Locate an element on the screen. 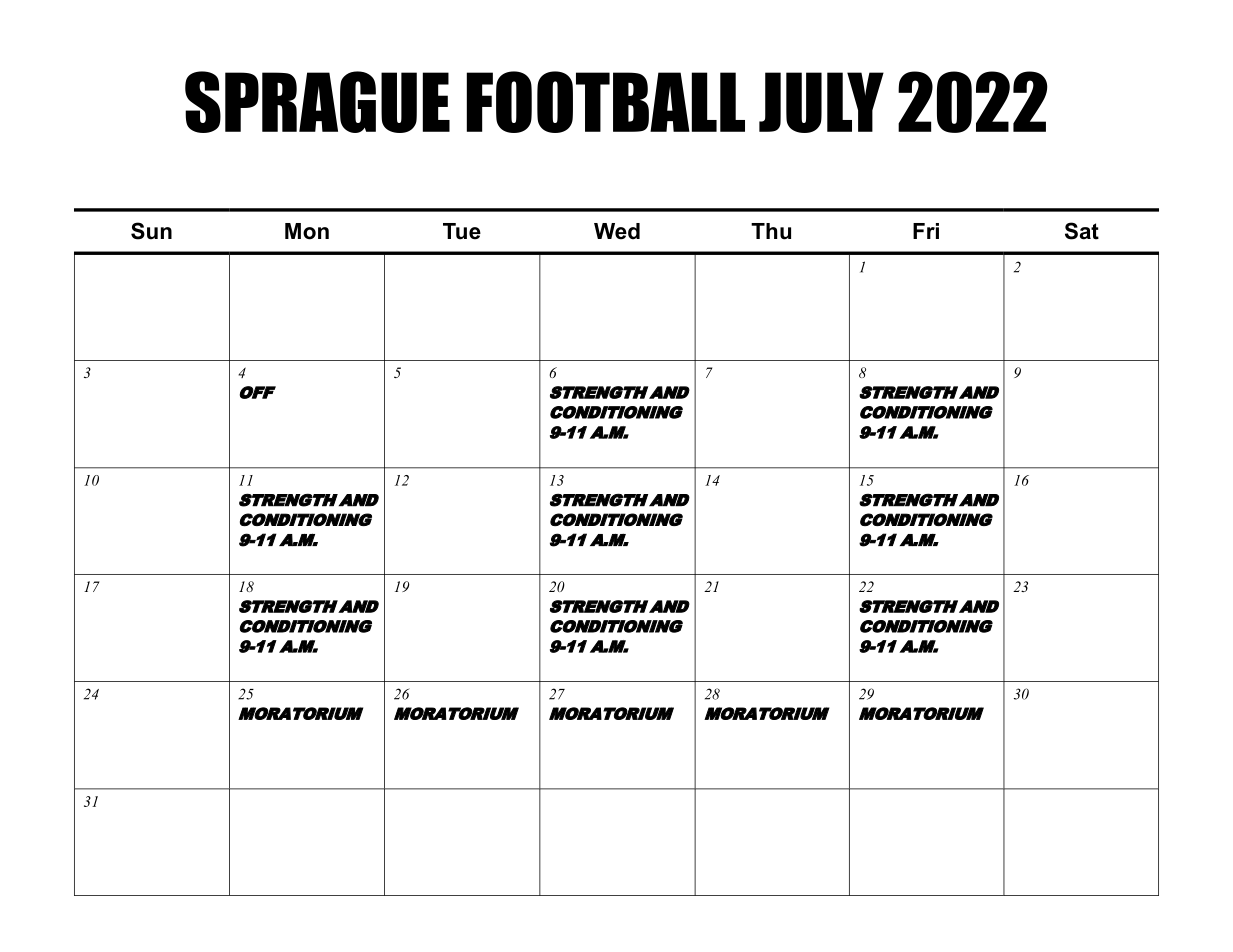 The width and height of the screenshot is (1233, 952). Thu is located at coordinates (771, 231).
